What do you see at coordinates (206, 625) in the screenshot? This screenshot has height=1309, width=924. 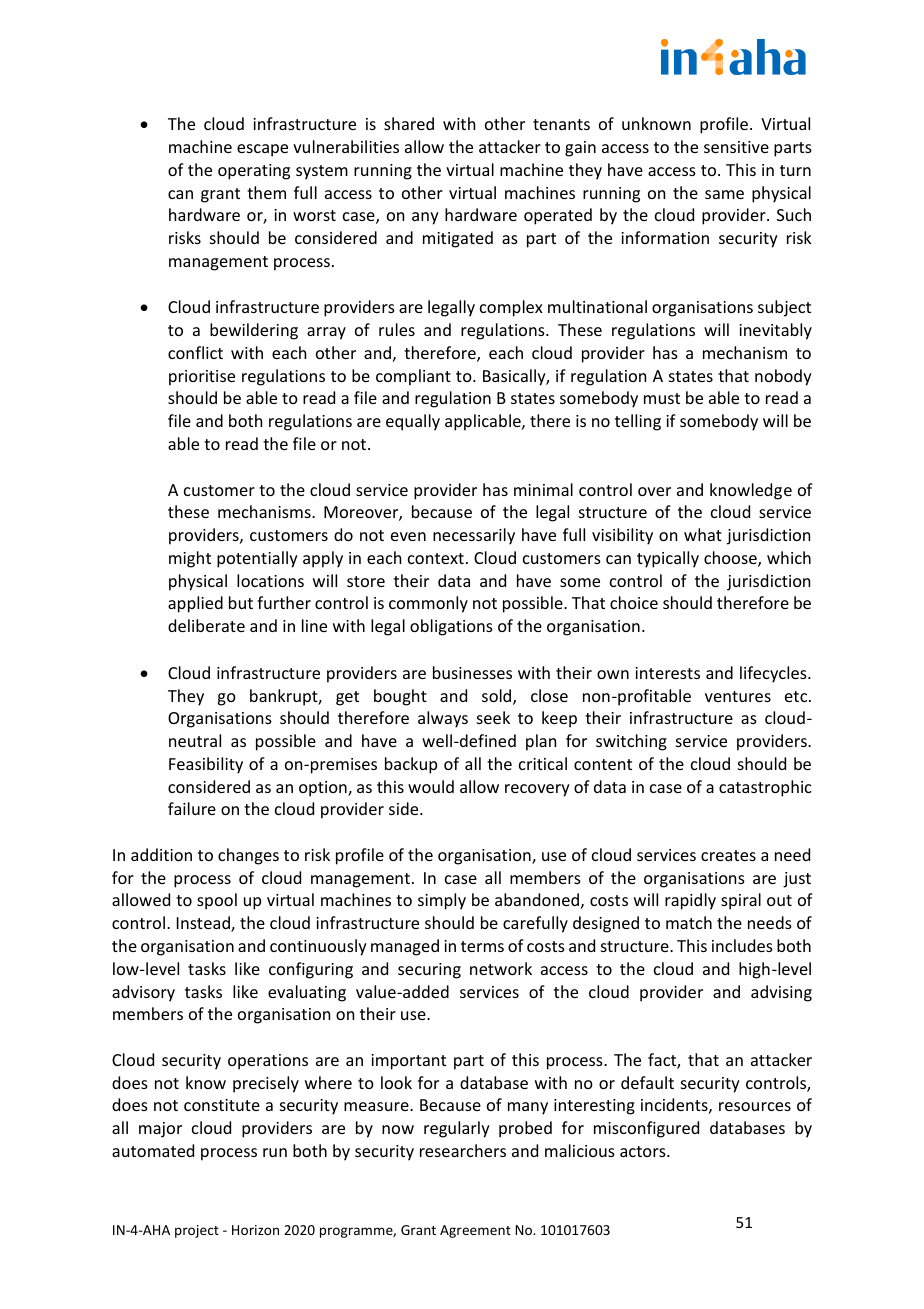 I see `deliberate` at bounding box center [206, 625].
